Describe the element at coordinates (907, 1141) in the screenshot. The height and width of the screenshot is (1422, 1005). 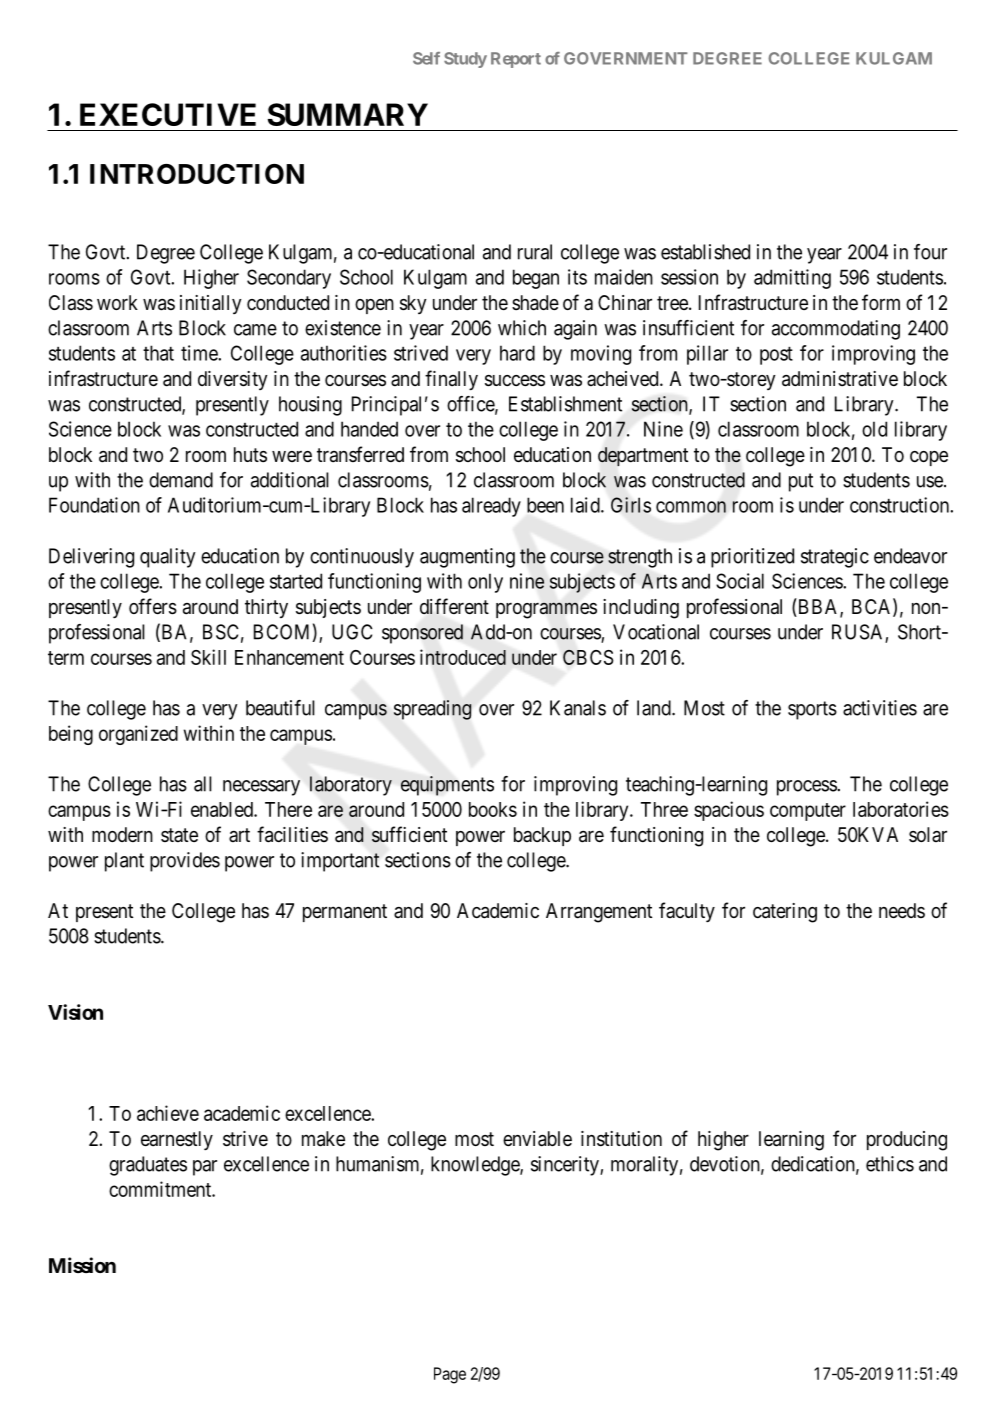
I see `producing` at that location.
